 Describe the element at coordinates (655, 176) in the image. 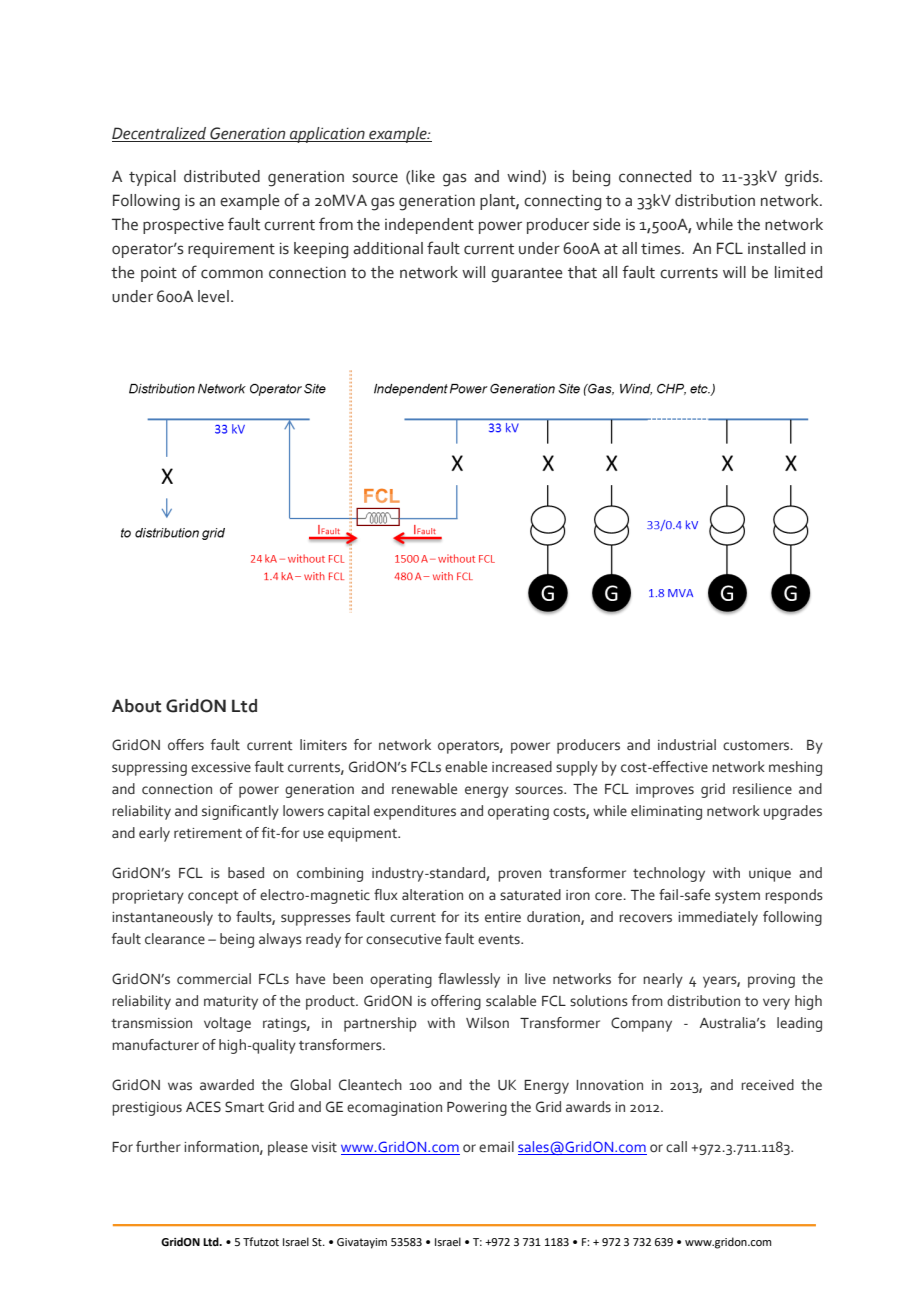

I see `connected` at that location.
